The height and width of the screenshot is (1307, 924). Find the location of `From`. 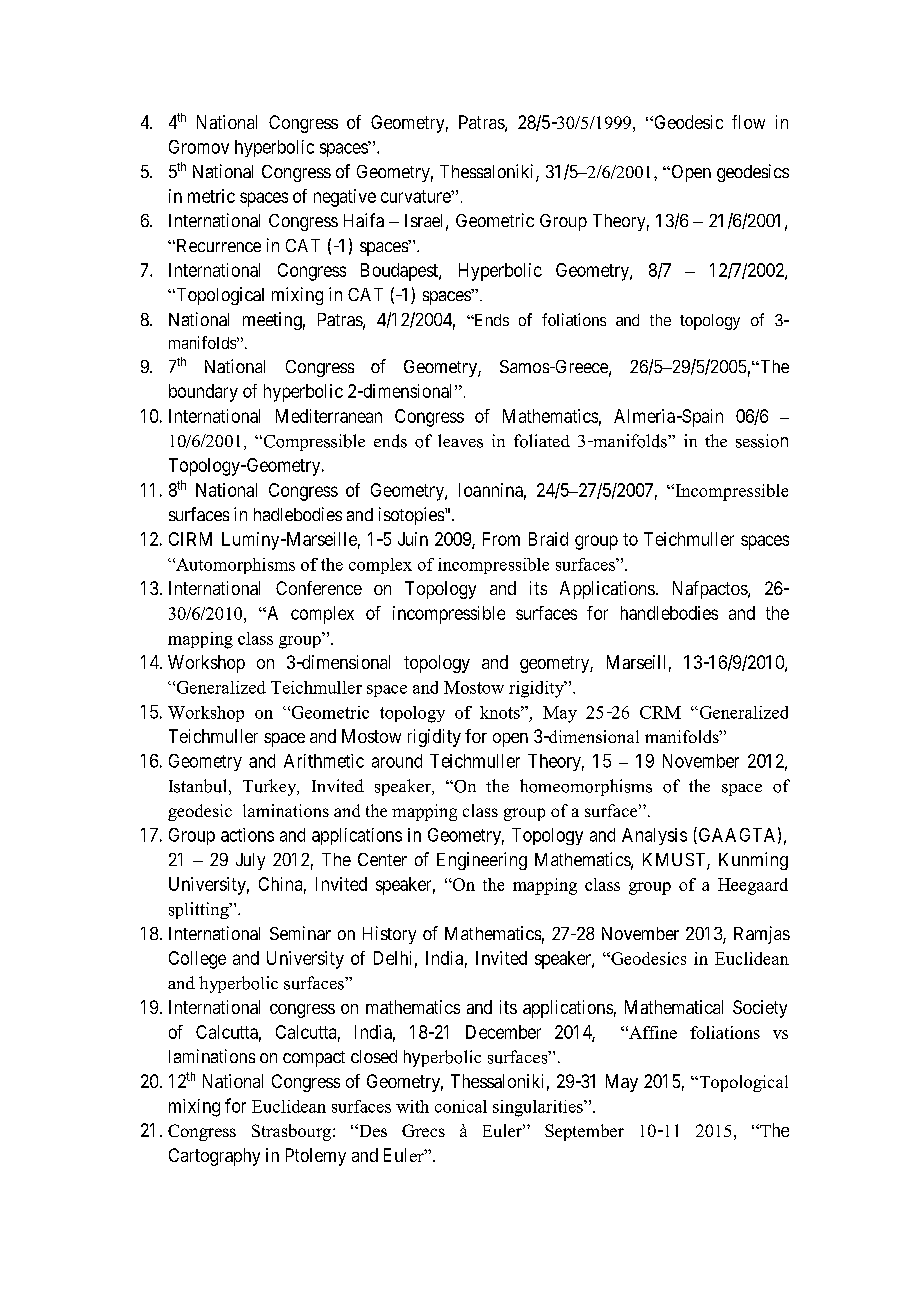

From is located at coordinates (501, 539).
